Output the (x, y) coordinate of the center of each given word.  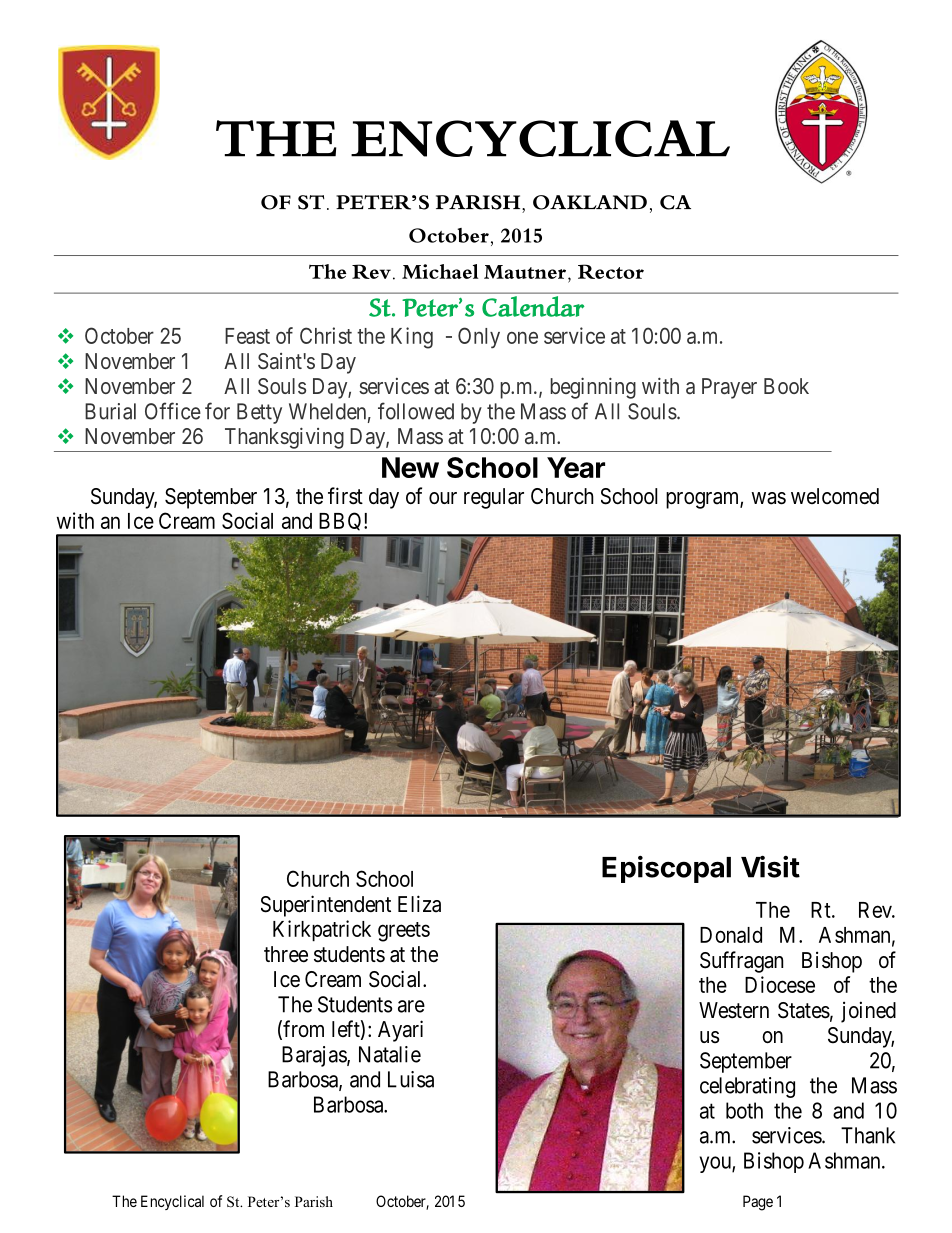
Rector (611, 271)
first (345, 496)
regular (494, 498)
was (768, 498)
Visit (770, 866)
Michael (440, 271)
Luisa (411, 1079)
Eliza (419, 904)
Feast (247, 336)
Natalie (390, 1054)
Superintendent (326, 906)
